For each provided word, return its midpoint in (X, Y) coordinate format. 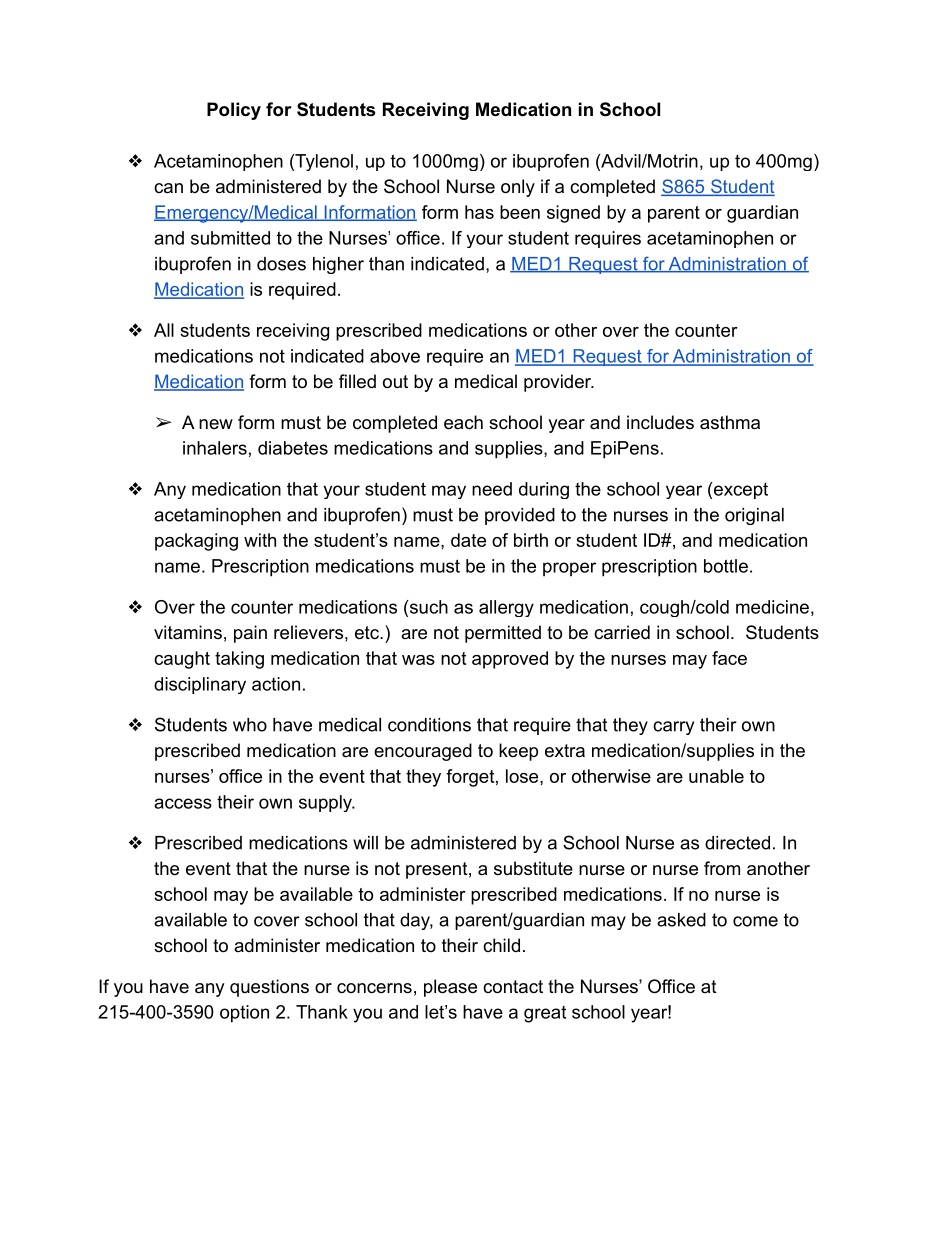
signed (573, 214)
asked (681, 920)
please (450, 988)
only (518, 188)
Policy (234, 111)
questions (269, 988)
